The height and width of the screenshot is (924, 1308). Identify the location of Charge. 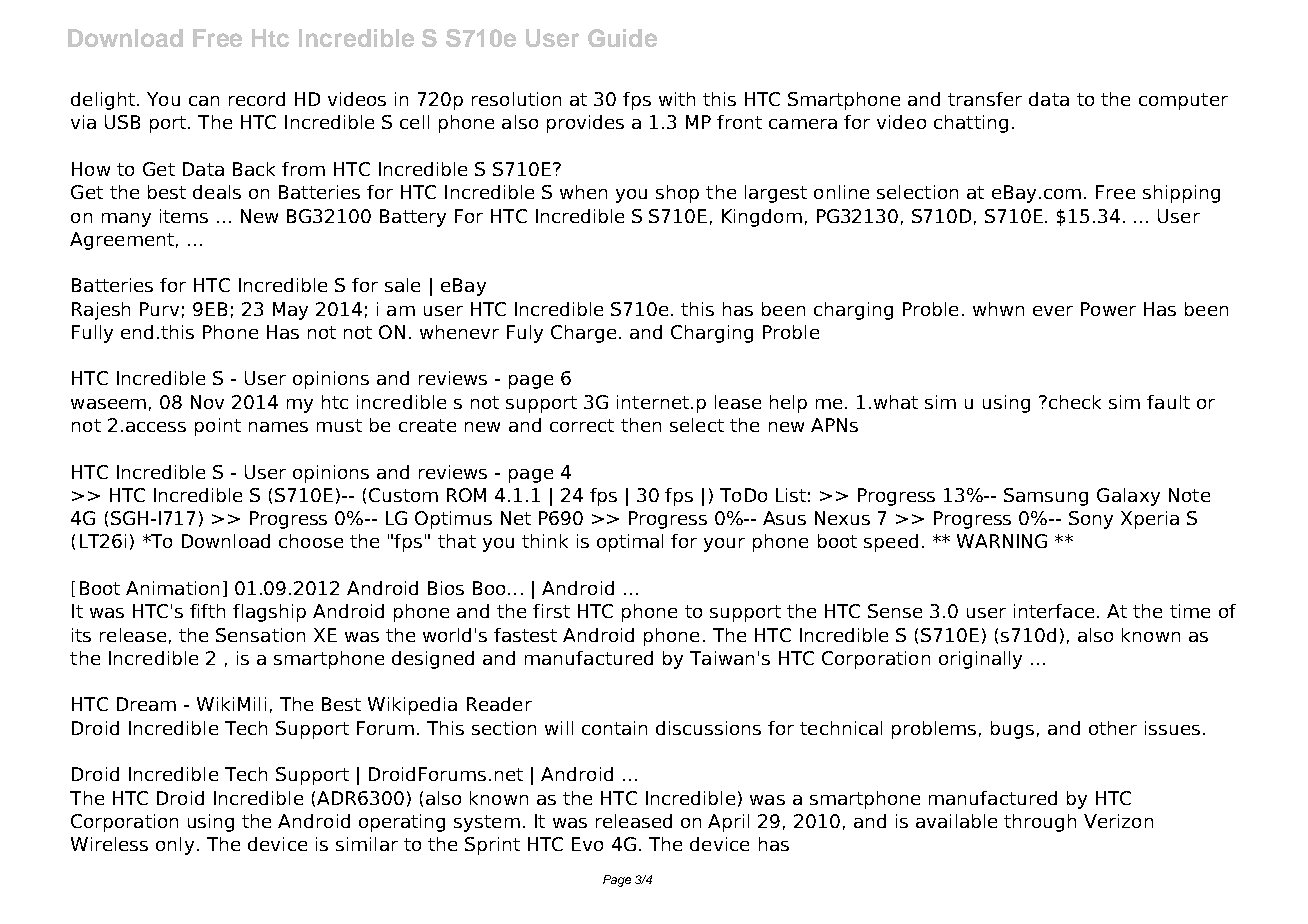
(583, 334).
